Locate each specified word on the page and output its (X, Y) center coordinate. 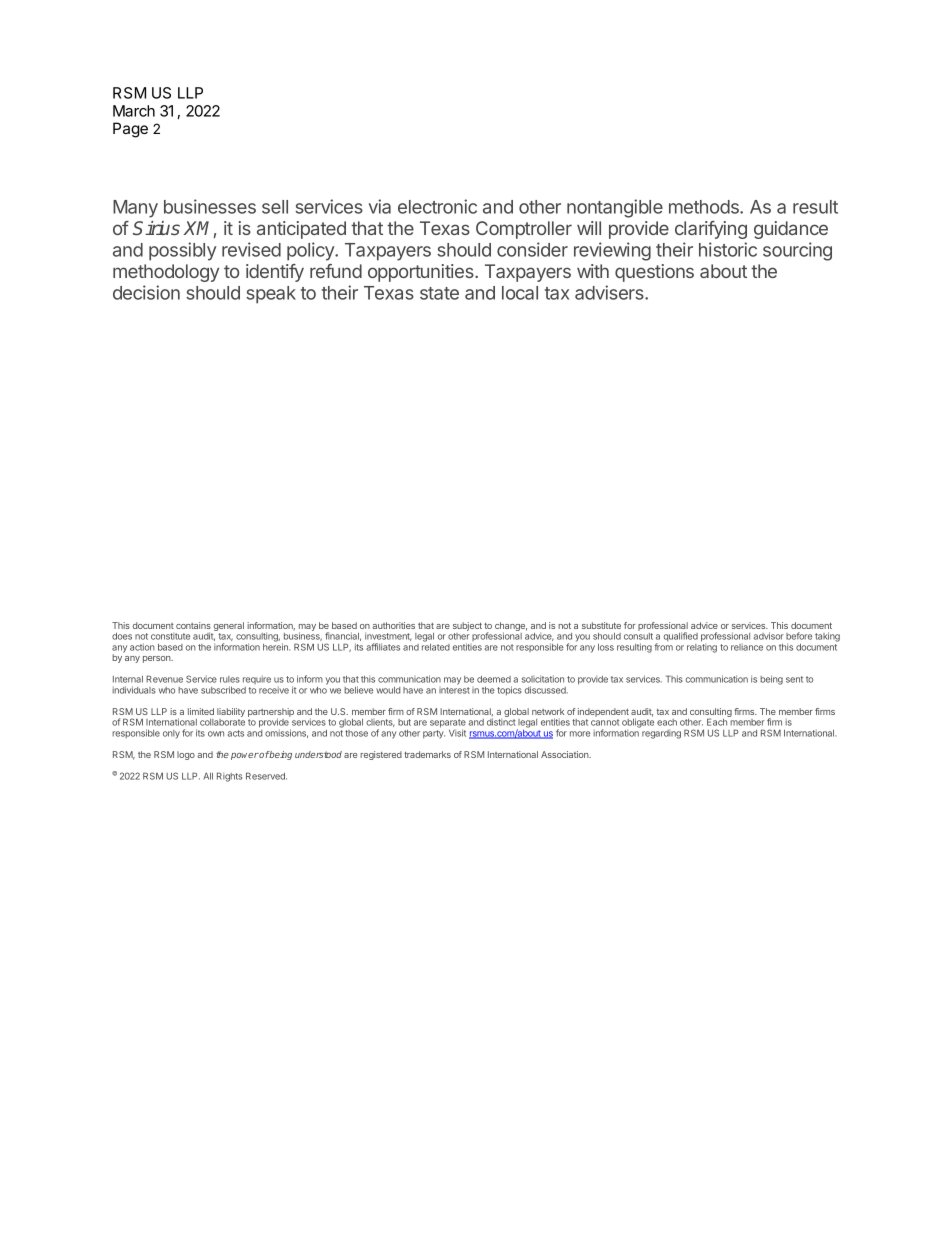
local (520, 293)
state (439, 293)
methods (705, 207)
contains (193, 625)
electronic (437, 206)
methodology (166, 273)
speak (271, 295)
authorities (393, 625)
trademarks (427, 754)
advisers (610, 292)
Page (130, 130)
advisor (769, 636)
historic (728, 249)
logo (186, 755)
